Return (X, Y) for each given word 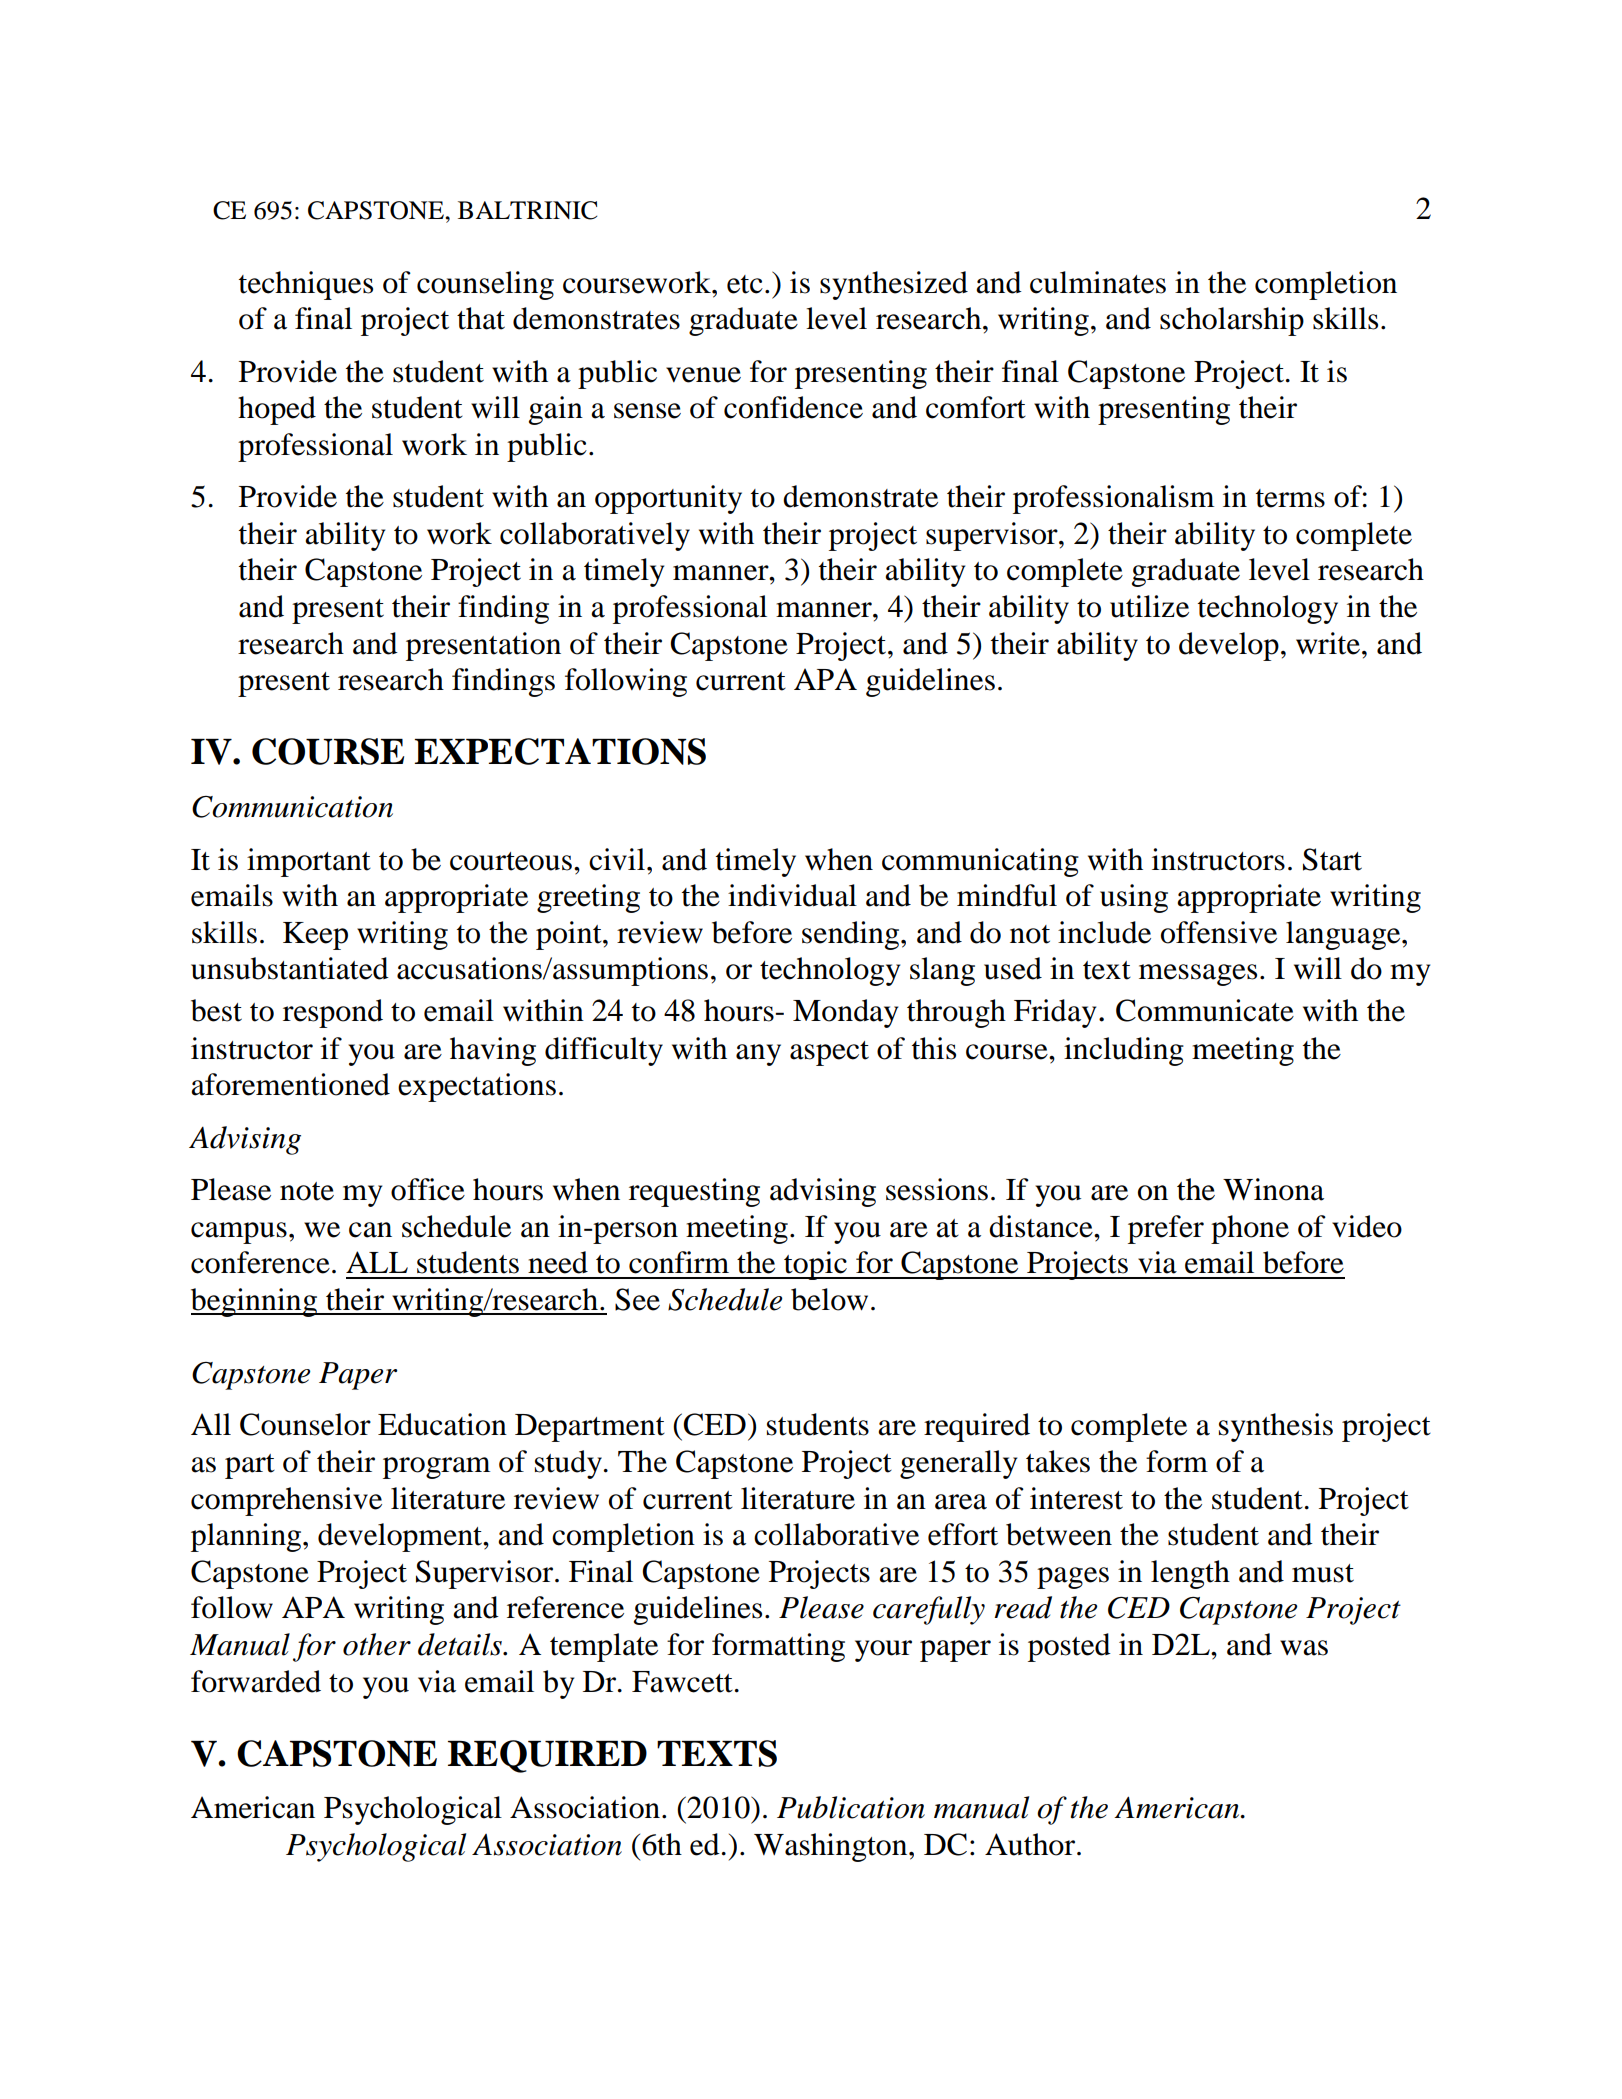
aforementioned (290, 1084)
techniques (306, 285)
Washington (832, 1847)
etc (745, 284)
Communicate (1205, 1010)
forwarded (256, 1681)
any (758, 1055)
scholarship (1232, 321)
